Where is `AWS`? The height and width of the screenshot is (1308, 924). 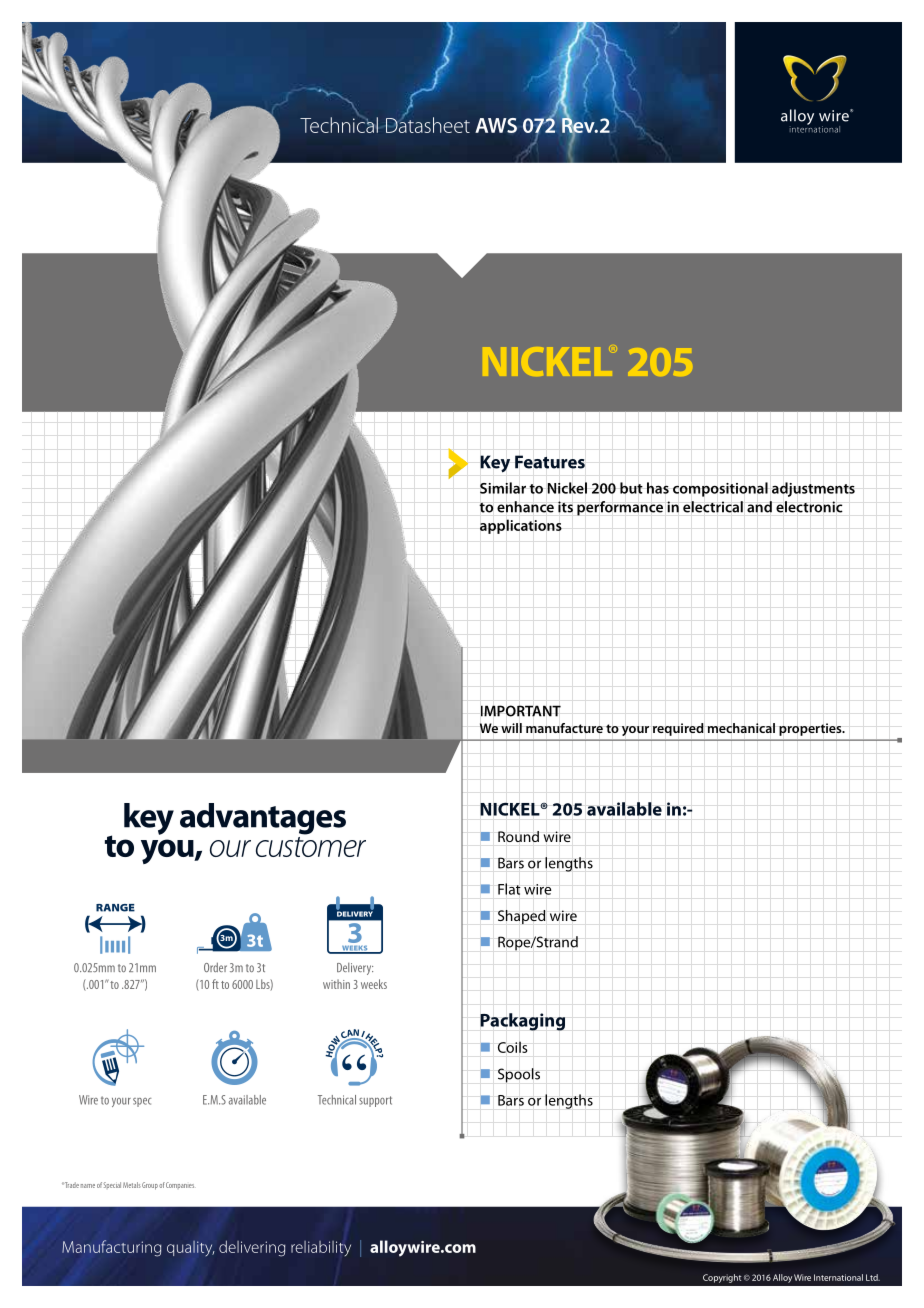
AWS is located at coordinates (496, 125).
